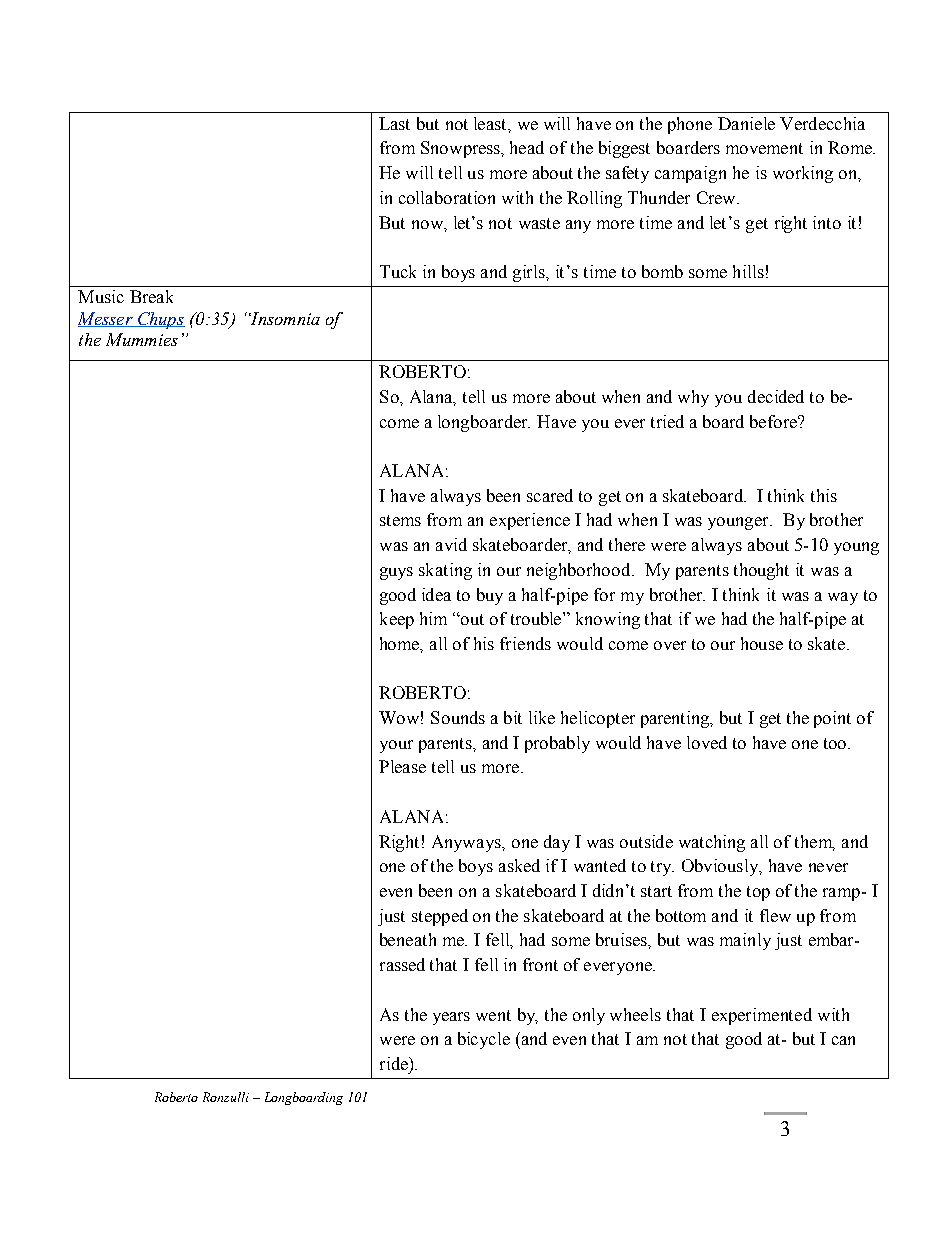 This screenshot has height=1233, width=952. Describe the element at coordinates (493, 1015) in the screenshot. I see `went` at that location.
